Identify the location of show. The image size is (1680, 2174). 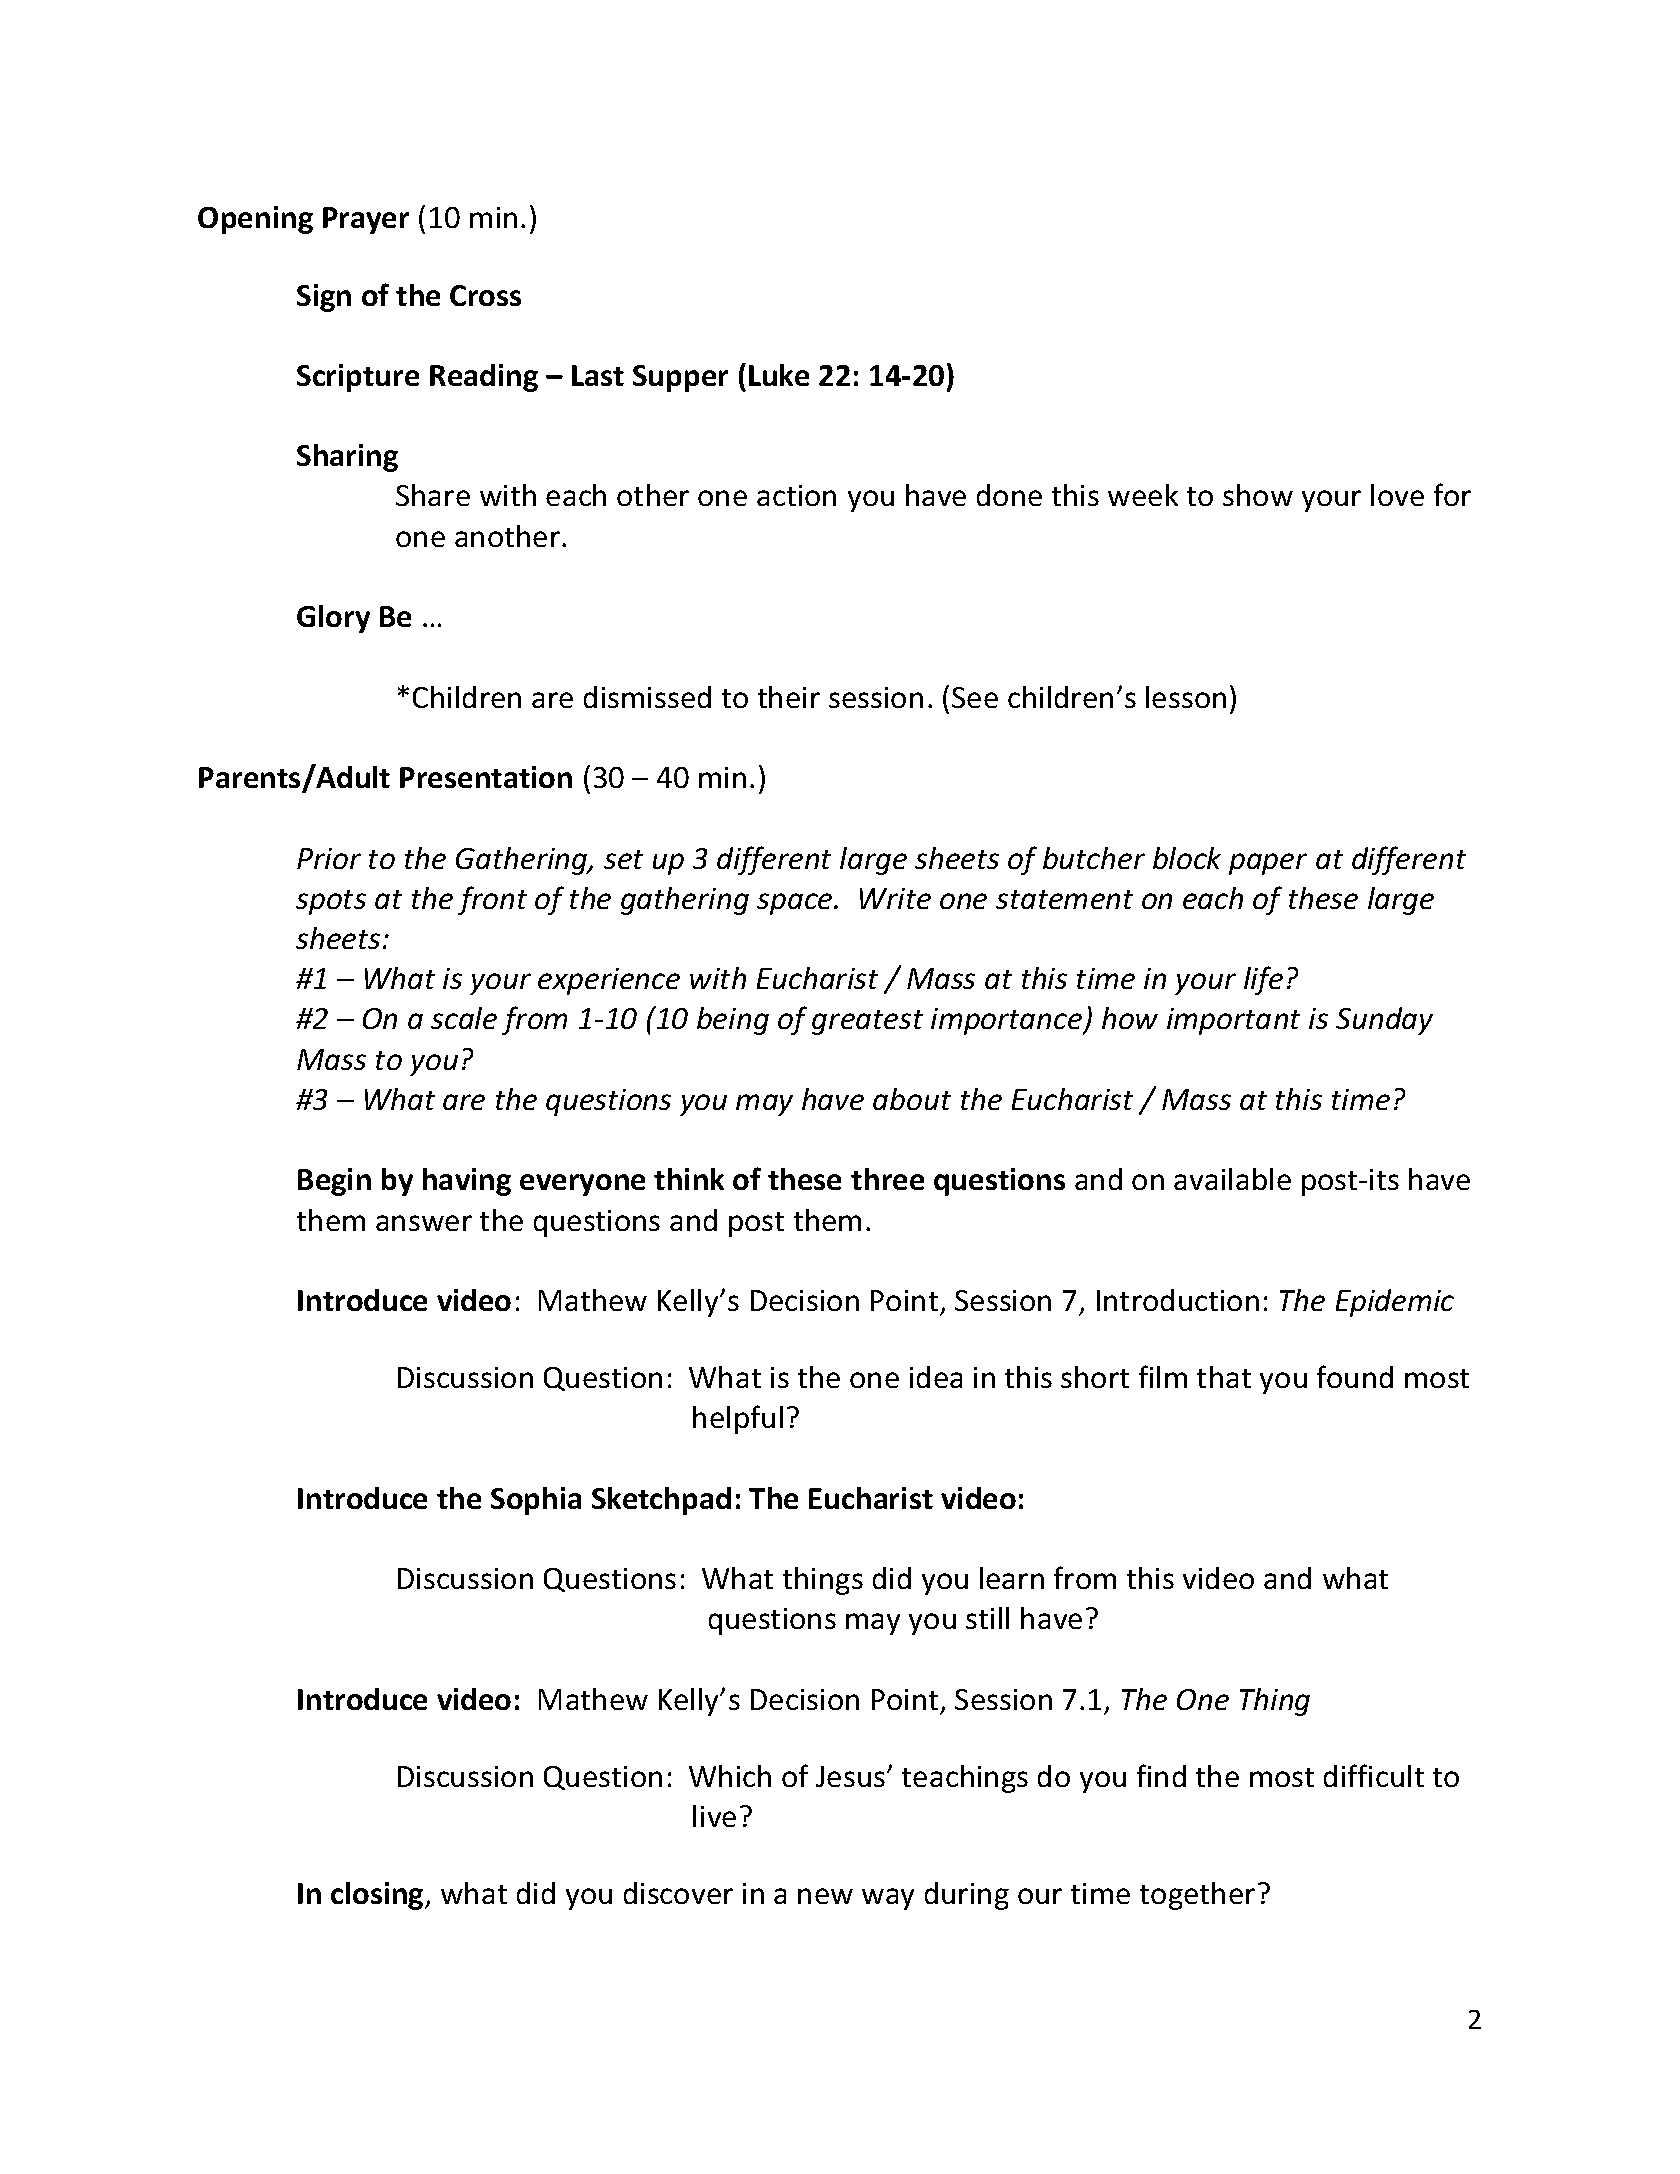
(1258, 495).
